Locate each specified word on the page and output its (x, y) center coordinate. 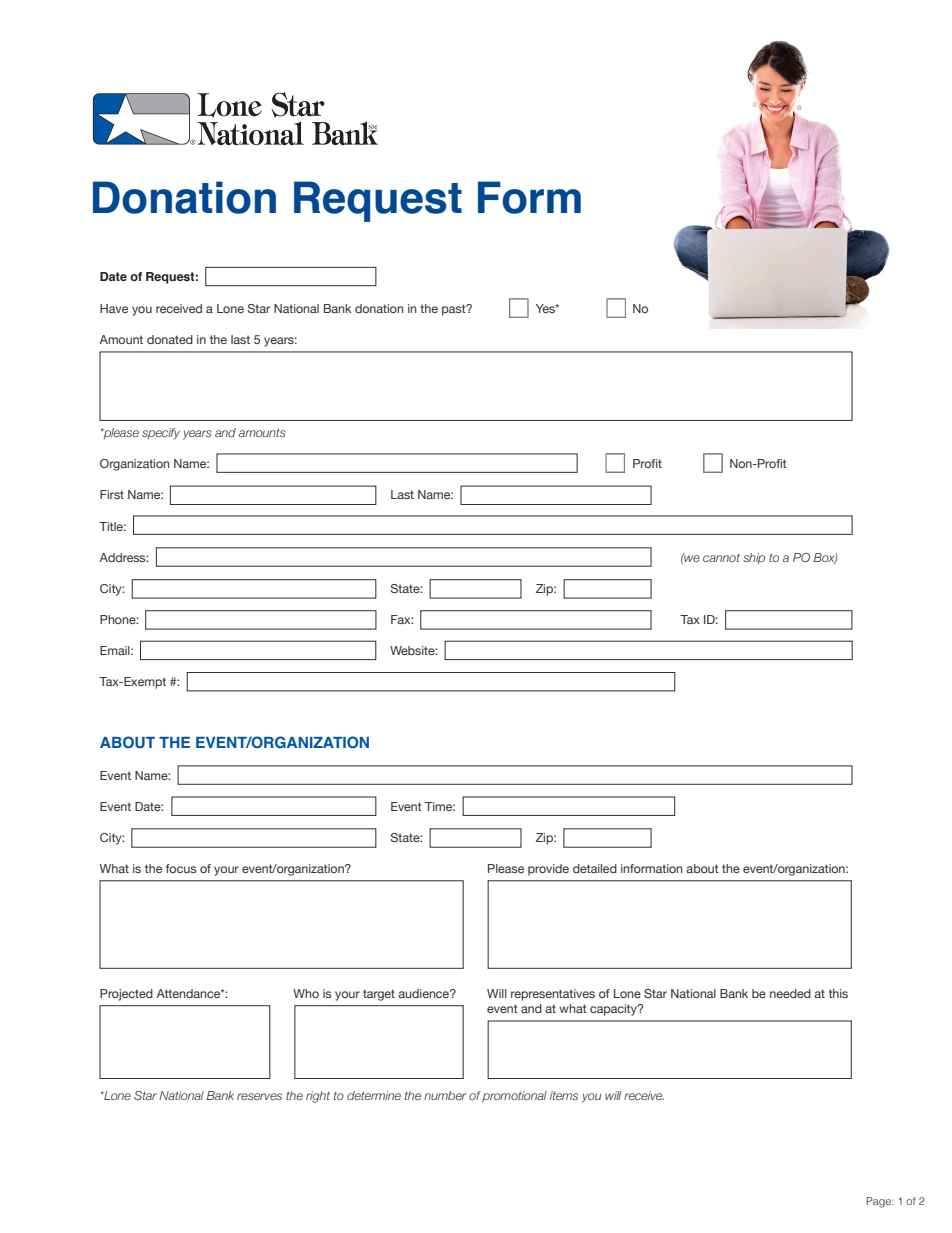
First (112, 494)
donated (170, 339)
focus (181, 868)
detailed (595, 868)
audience (425, 993)
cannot (721, 558)
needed (790, 993)
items (564, 1095)
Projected (126, 995)
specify (161, 434)
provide (548, 870)
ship (754, 558)
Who (306, 993)
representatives (553, 995)
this (838, 993)
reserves (259, 1096)
